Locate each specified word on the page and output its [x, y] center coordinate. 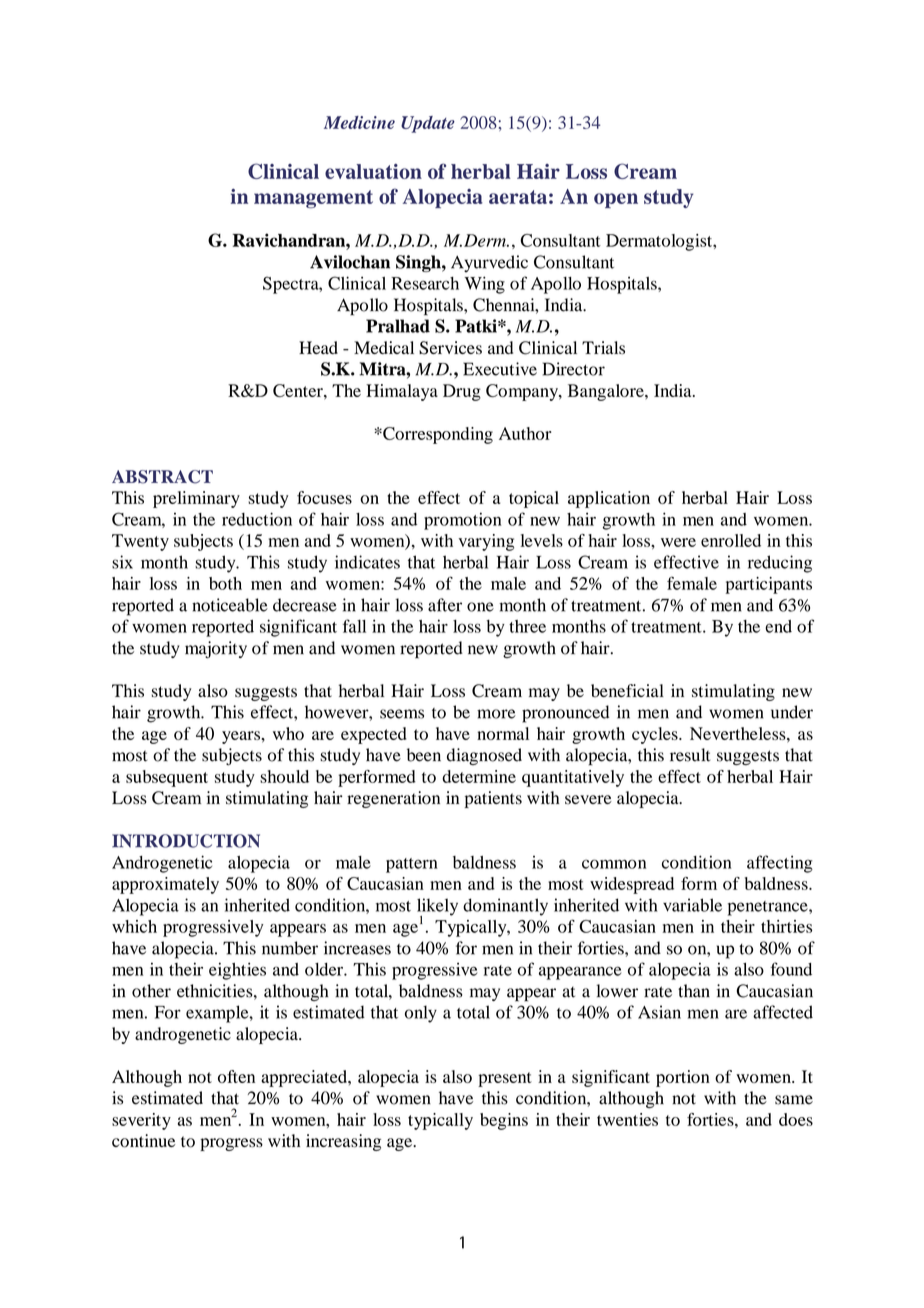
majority [216, 650]
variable [692, 905]
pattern [412, 865]
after [445, 605]
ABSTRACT [162, 477]
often [236, 1076]
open [616, 200]
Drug [462, 392]
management [313, 199]
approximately [165, 885]
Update [428, 124]
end [778, 626]
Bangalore [607, 392]
